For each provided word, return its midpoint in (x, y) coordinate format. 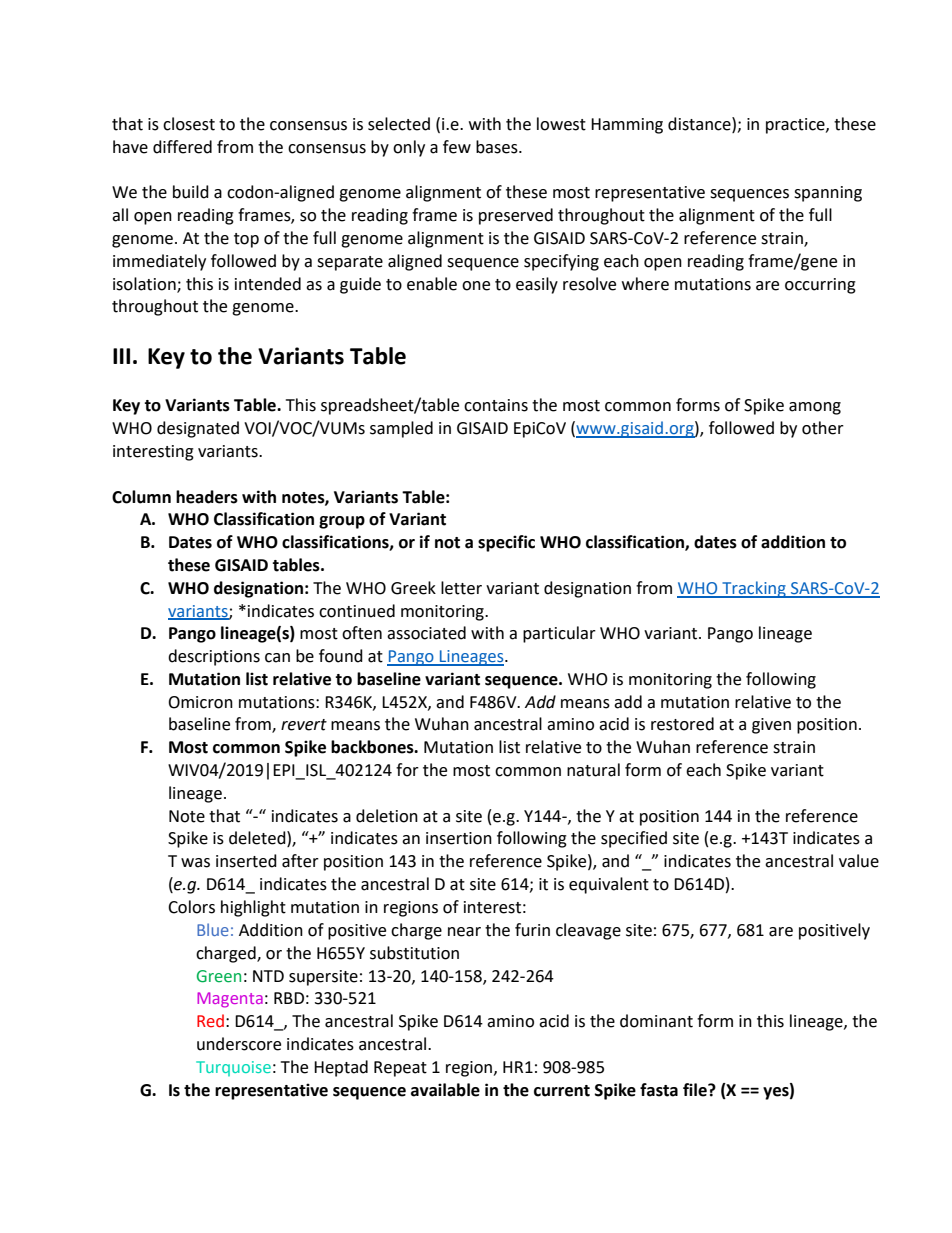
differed (182, 147)
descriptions (214, 657)
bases (498, 147)
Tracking (754, 589)
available (445, 1090)
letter (461, 588)
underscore (239, 1044)
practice (796, 126)
